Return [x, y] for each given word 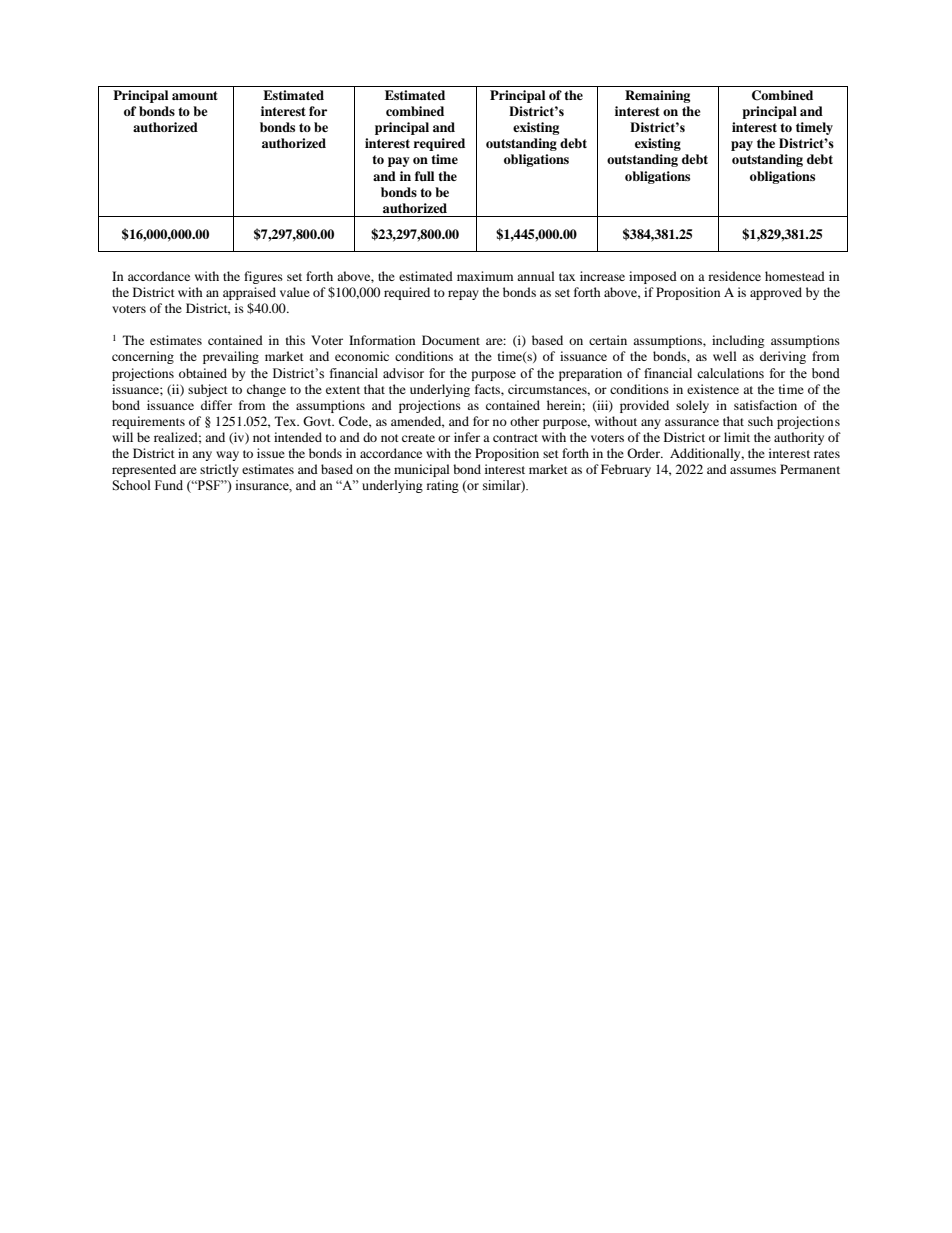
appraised [249, 293]
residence [734, 276]
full [424, 176]
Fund [169, 485]
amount [195, 95]
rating [443, 486]
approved [776, 293]
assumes [753, 470]
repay [463, 295]
